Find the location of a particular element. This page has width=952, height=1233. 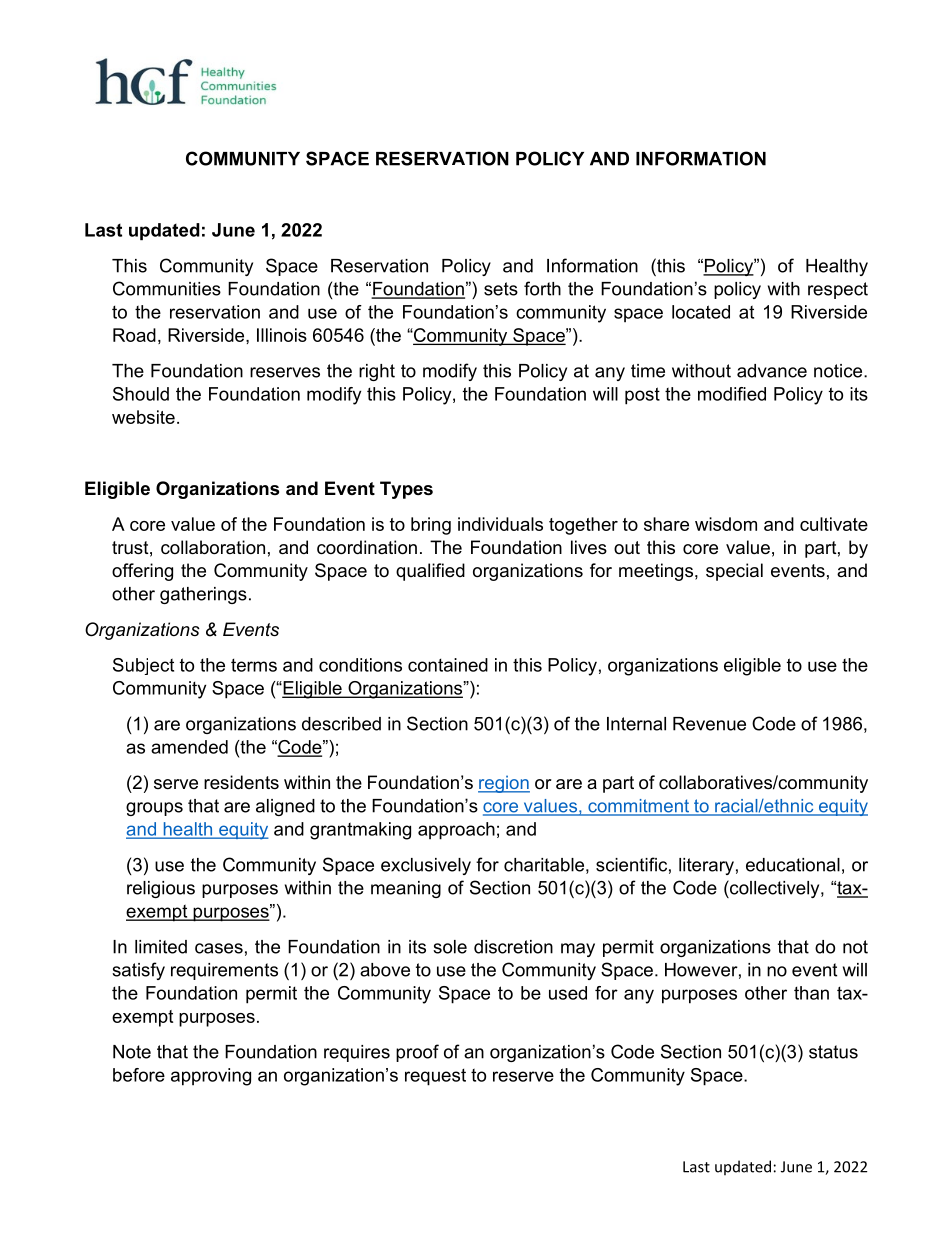

collaboration is located at coordinates (213, 547).
